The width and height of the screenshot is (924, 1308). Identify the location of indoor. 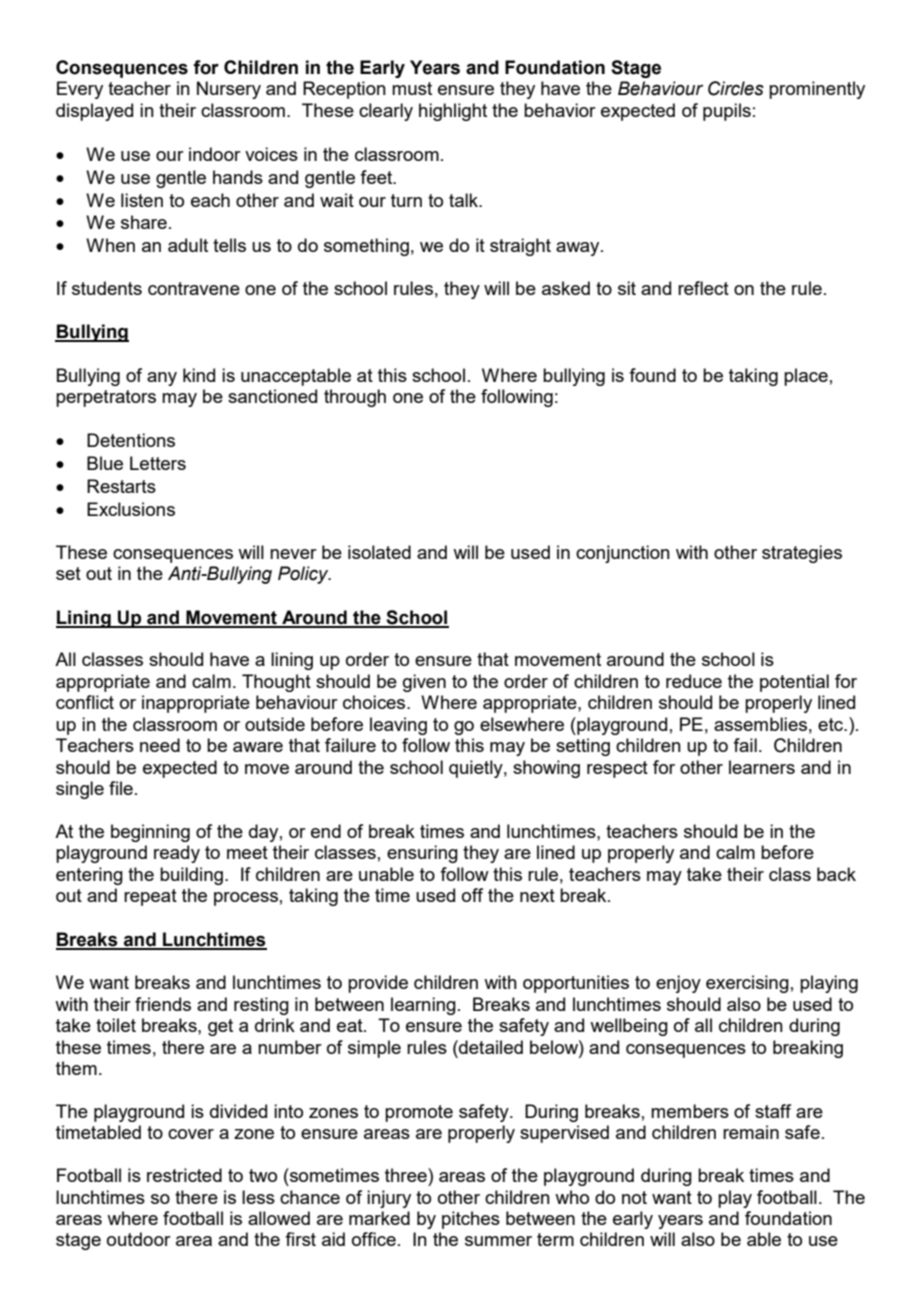
(215, 154).
